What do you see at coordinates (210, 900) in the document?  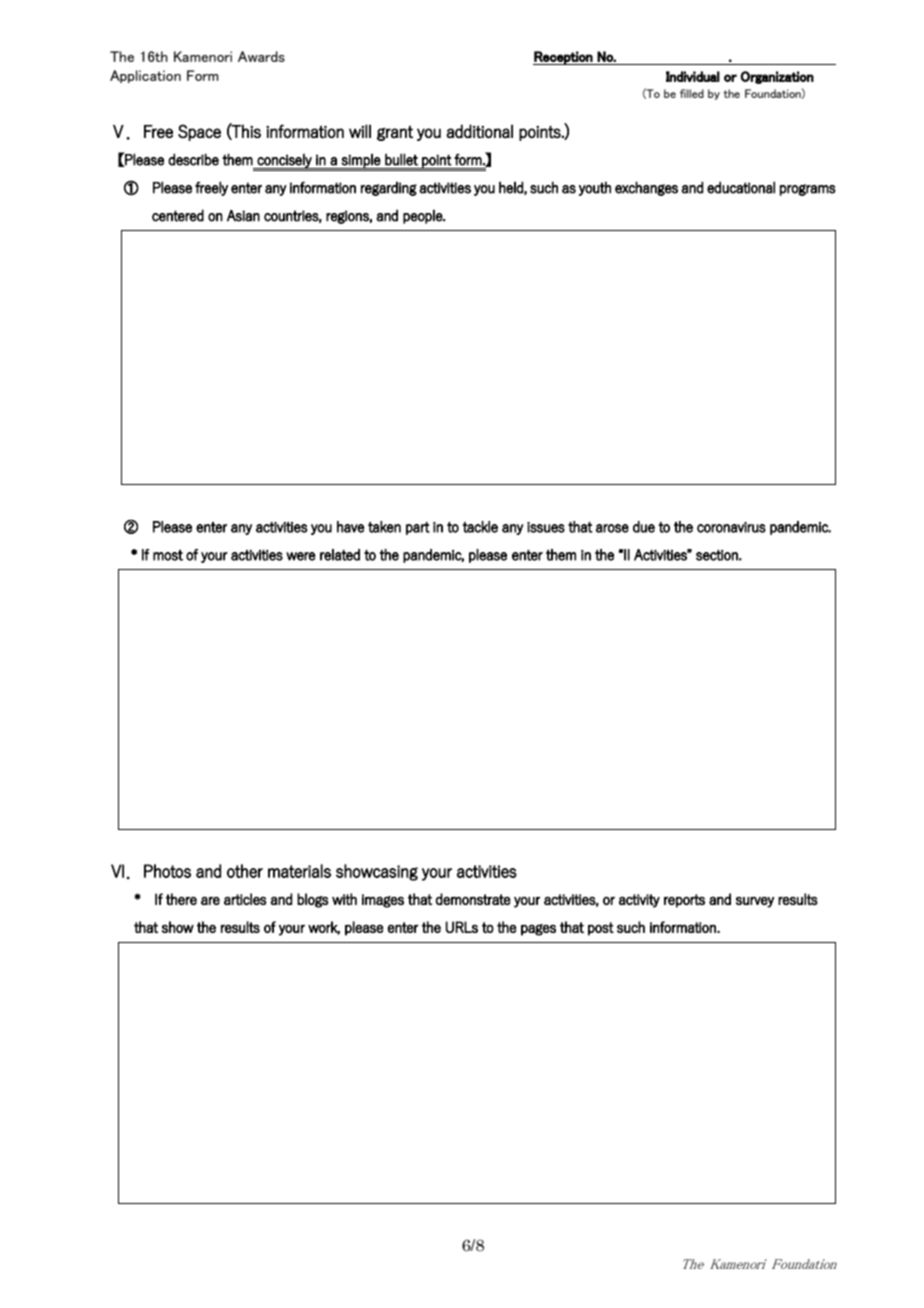 I see `are` at bounding box center [210, 900].
